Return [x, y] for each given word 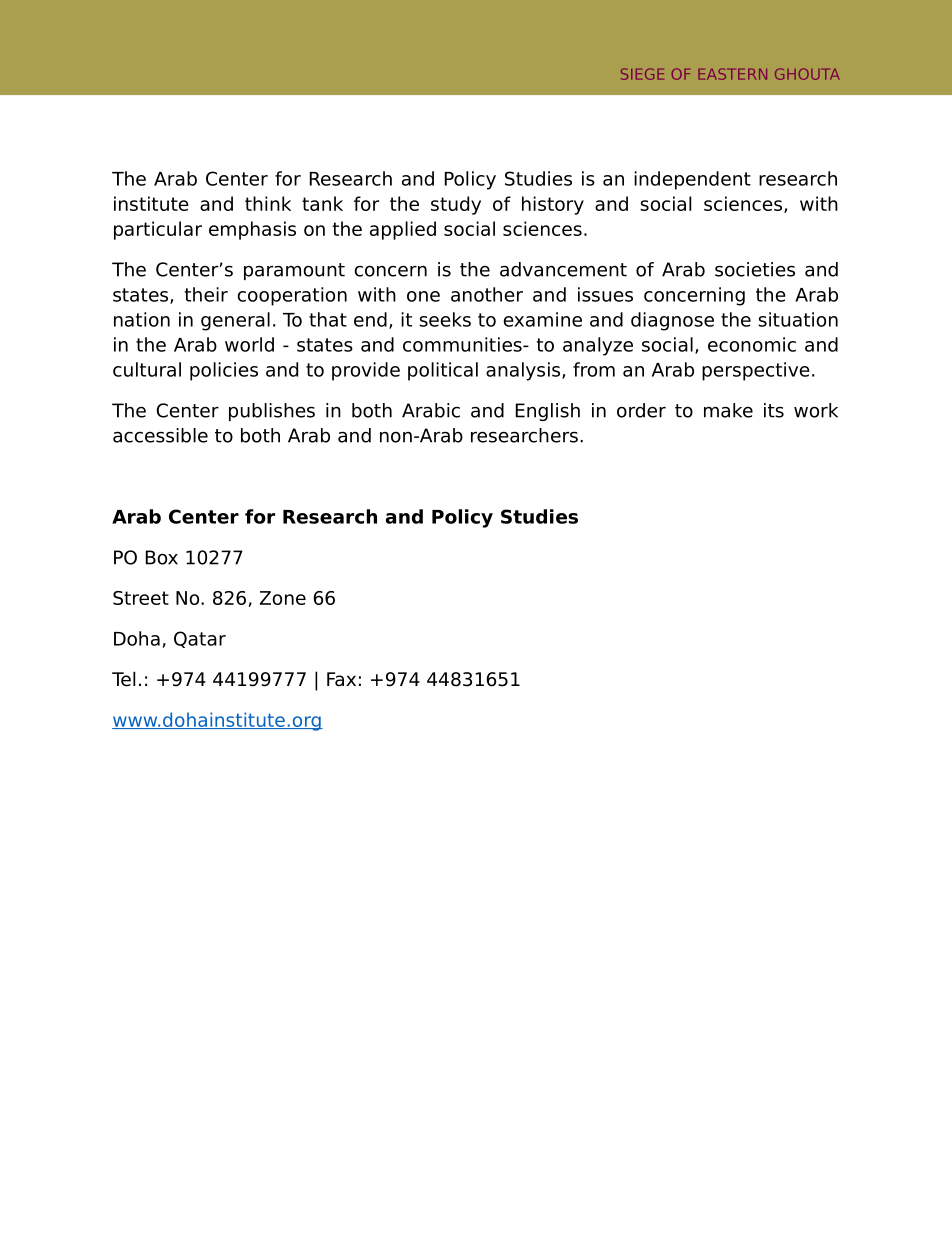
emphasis [252, 230]
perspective [756, 371]
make [728, 410]
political [443, 371]
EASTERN [732, 74]
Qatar [200, 639]
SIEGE [642, 74]
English [548, 412]
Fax [341, 679]
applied [403, 230]
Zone [283, 598]
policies [224, 371]
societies [755, 269]
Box [162, 557]
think [268, 203]
